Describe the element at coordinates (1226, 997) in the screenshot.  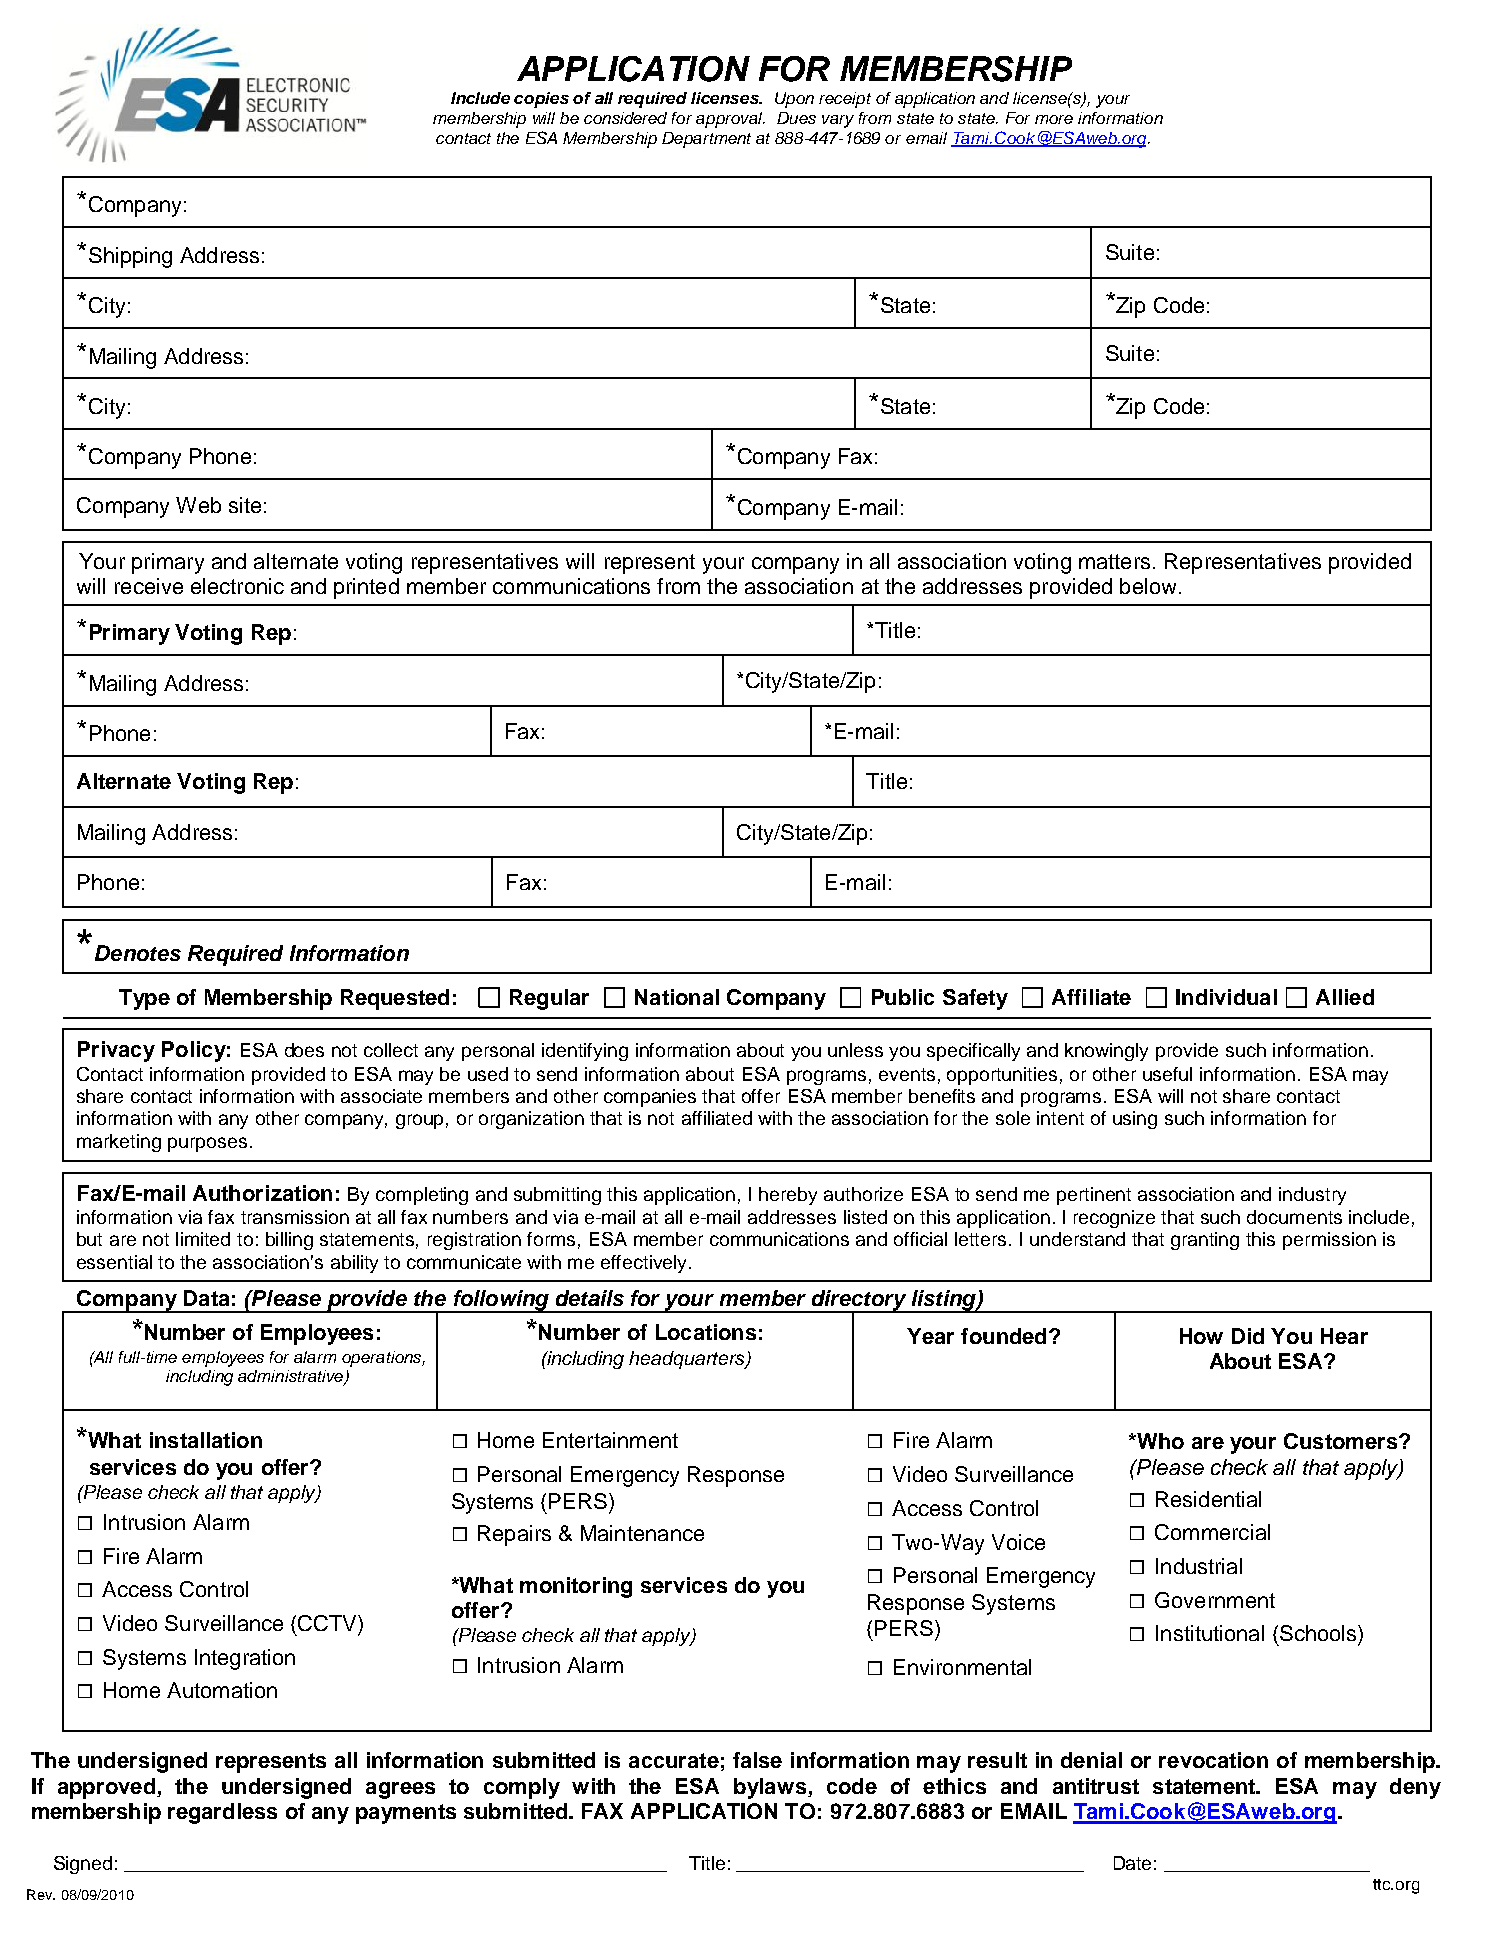
I see `Individual` at that location.
